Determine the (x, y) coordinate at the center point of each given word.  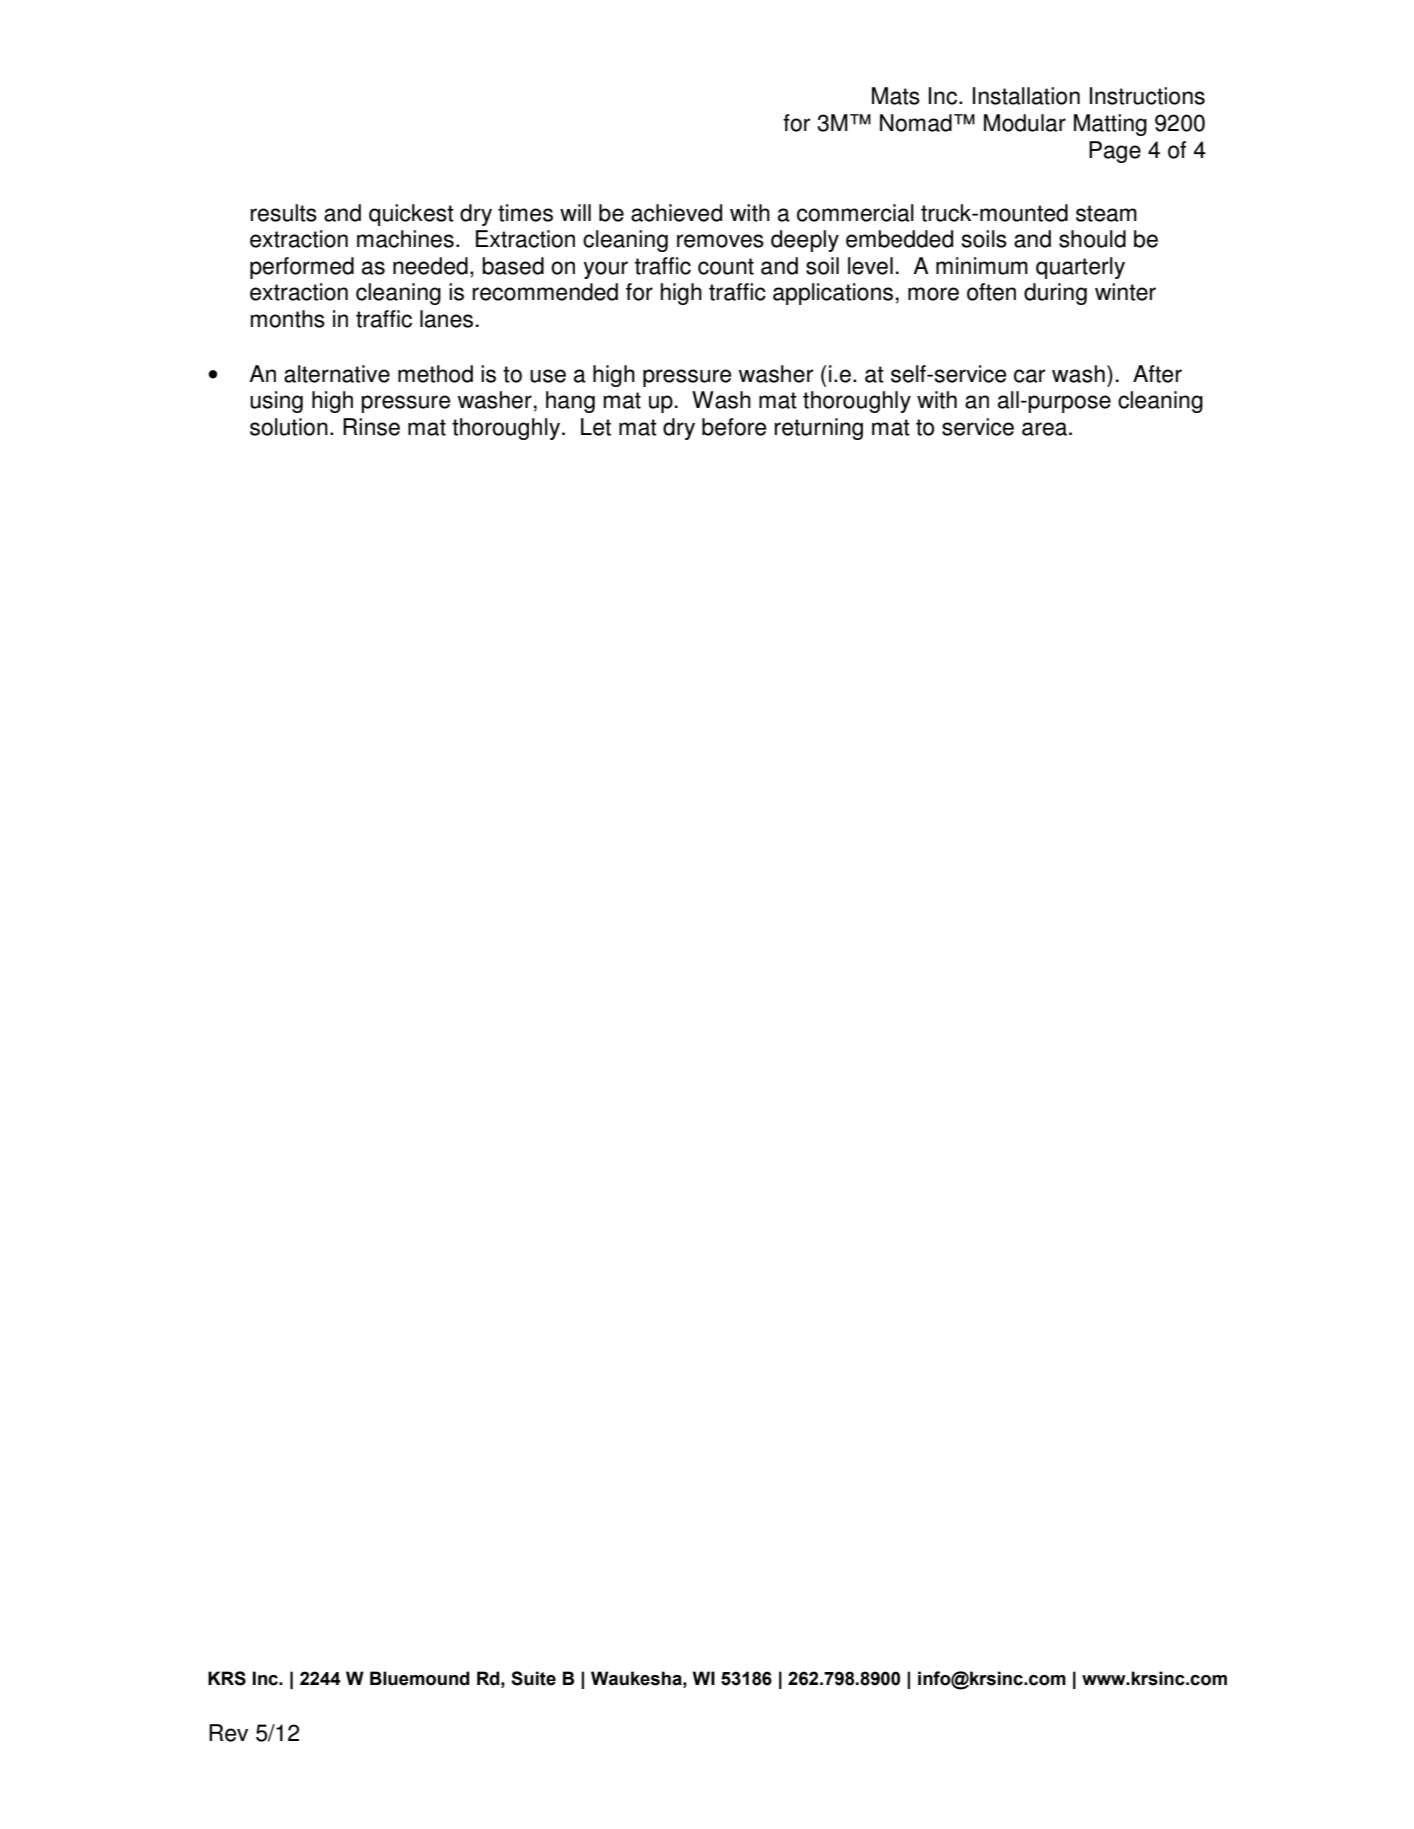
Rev (228, 1733)
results (283, 213)
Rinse (371, 427)
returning (818, 429)
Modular (1025, 123)
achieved (676, 213)
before (734, 427)
